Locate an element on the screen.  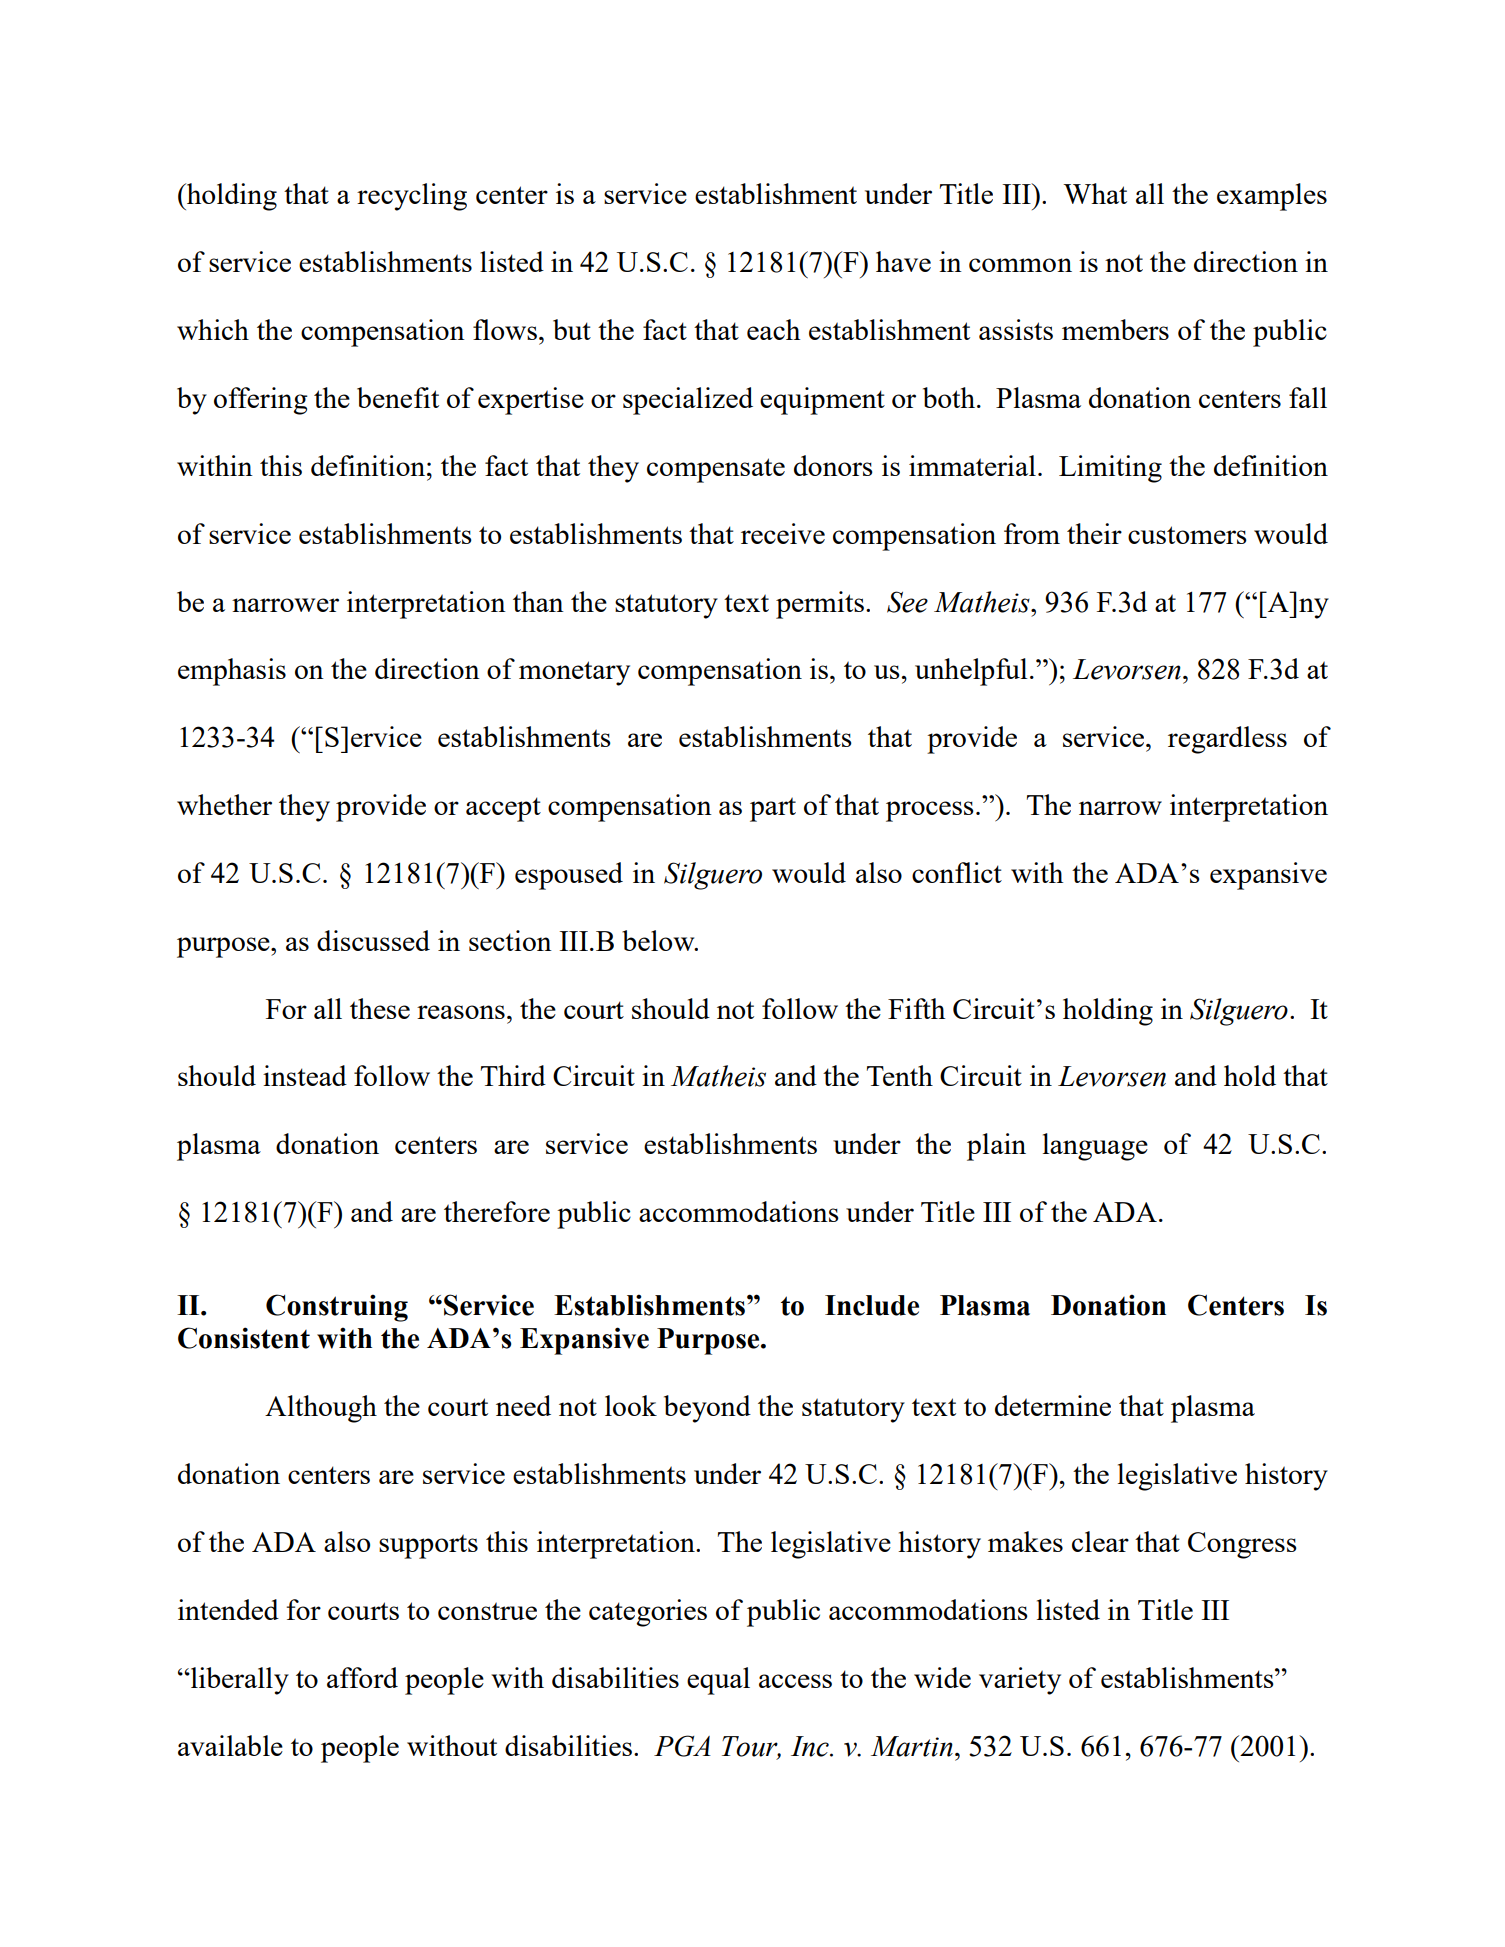
access is located at coordinates (795, 1681).
